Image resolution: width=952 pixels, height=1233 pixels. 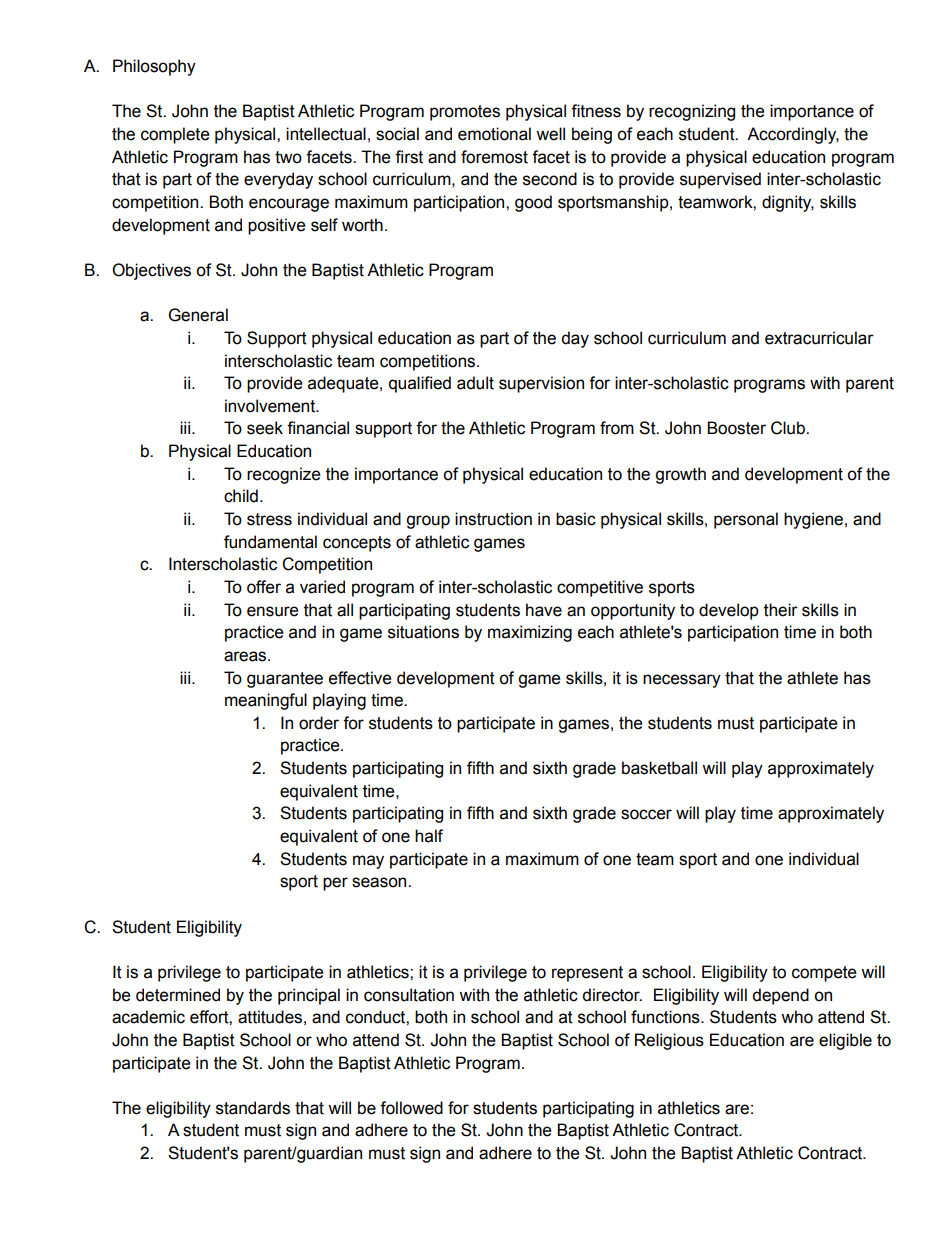 I want to click on have, so click(x=544, y=610).
